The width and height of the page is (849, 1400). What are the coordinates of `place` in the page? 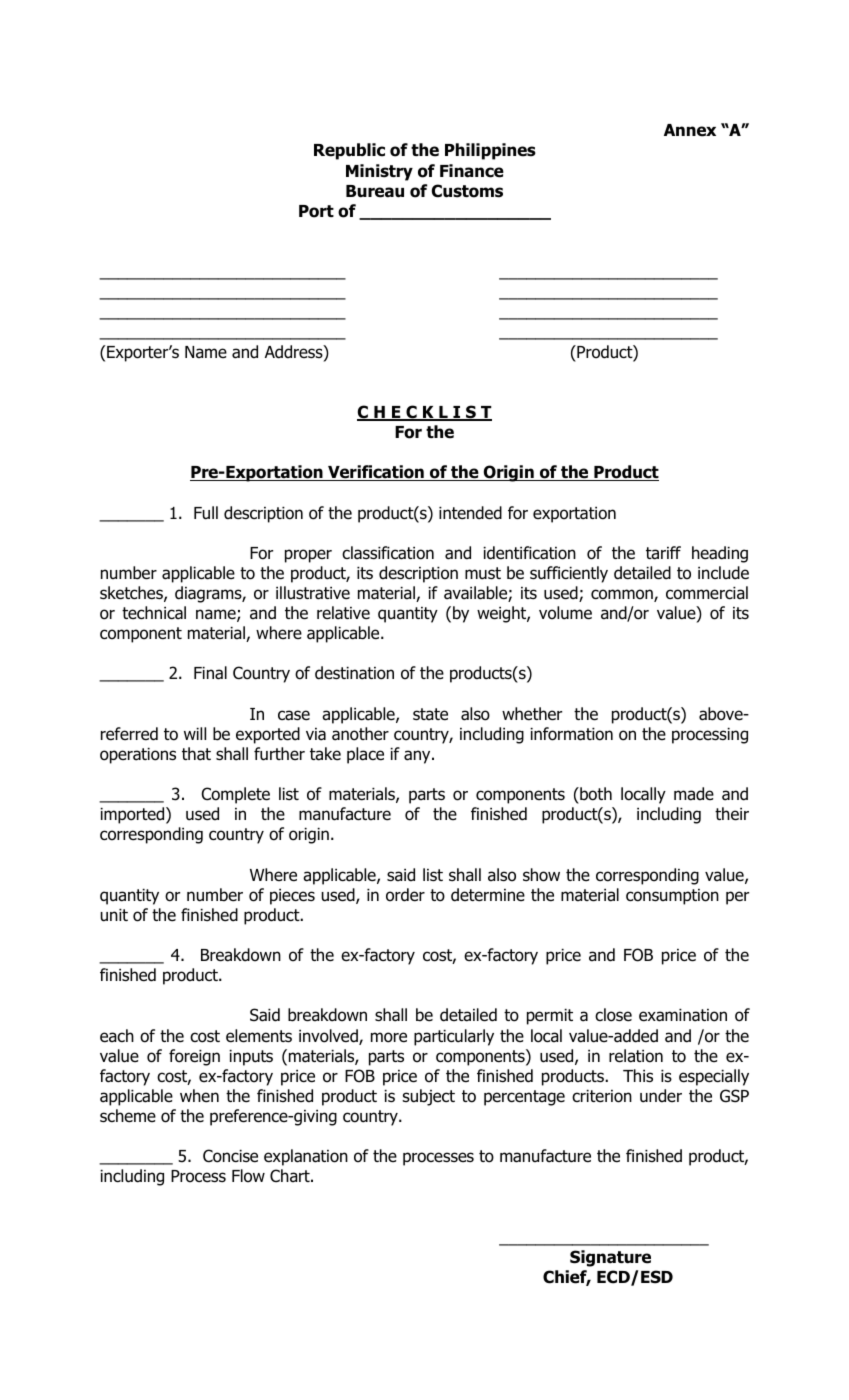 It's located at (365, 755).
